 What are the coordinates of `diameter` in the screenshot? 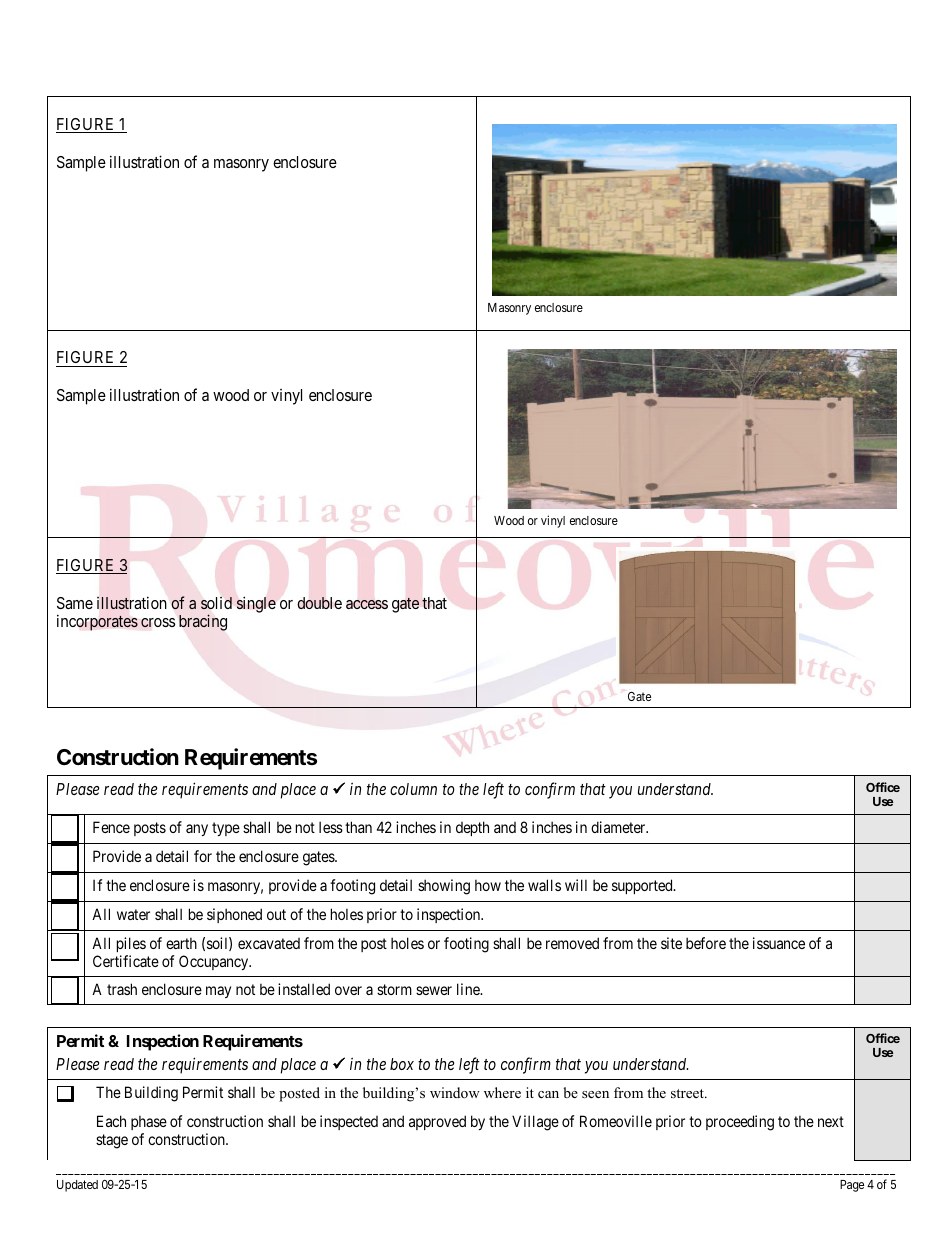 It's located at (619, 827).
